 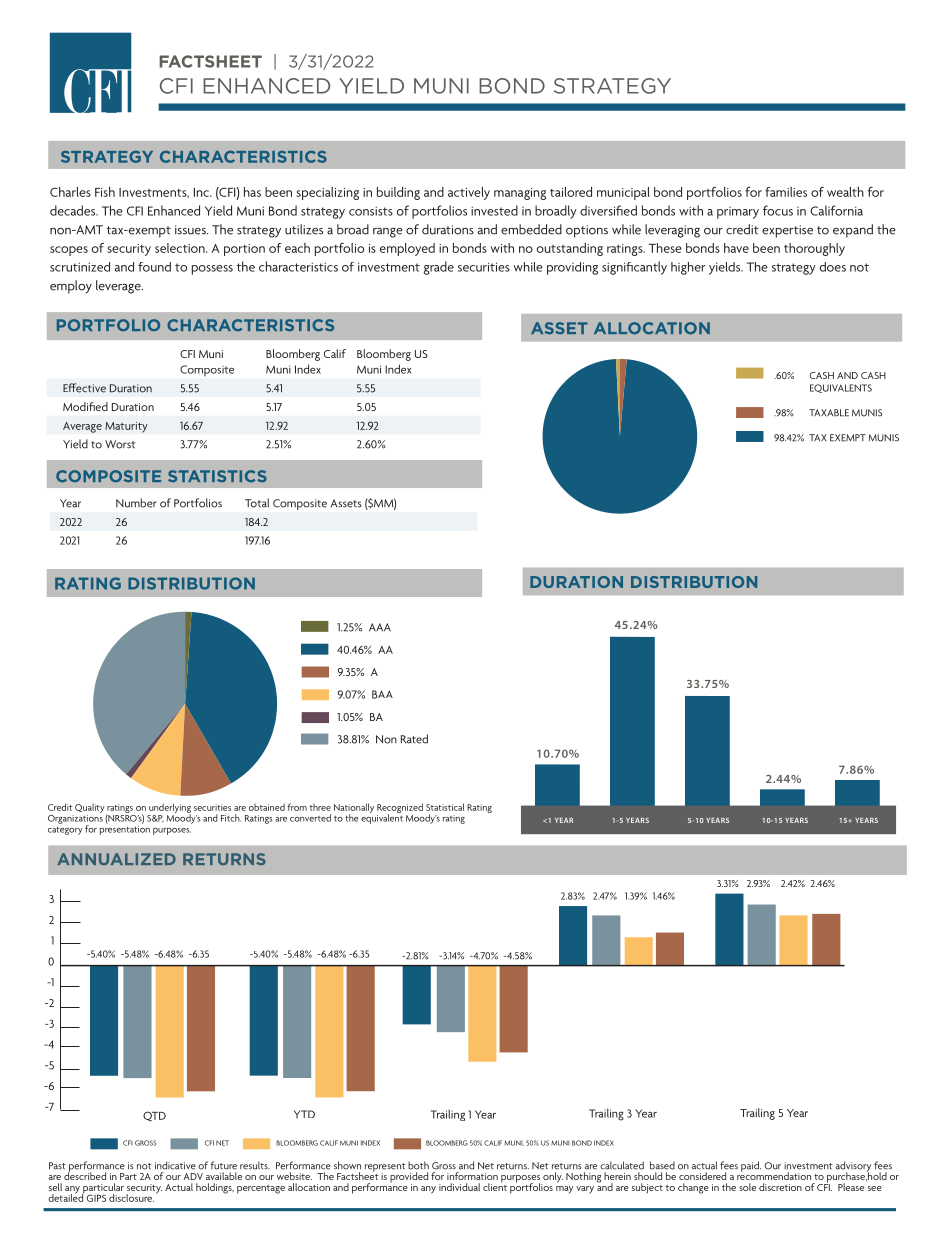 I want to click on ANNUALIZED, so click(x=116, y=859).
